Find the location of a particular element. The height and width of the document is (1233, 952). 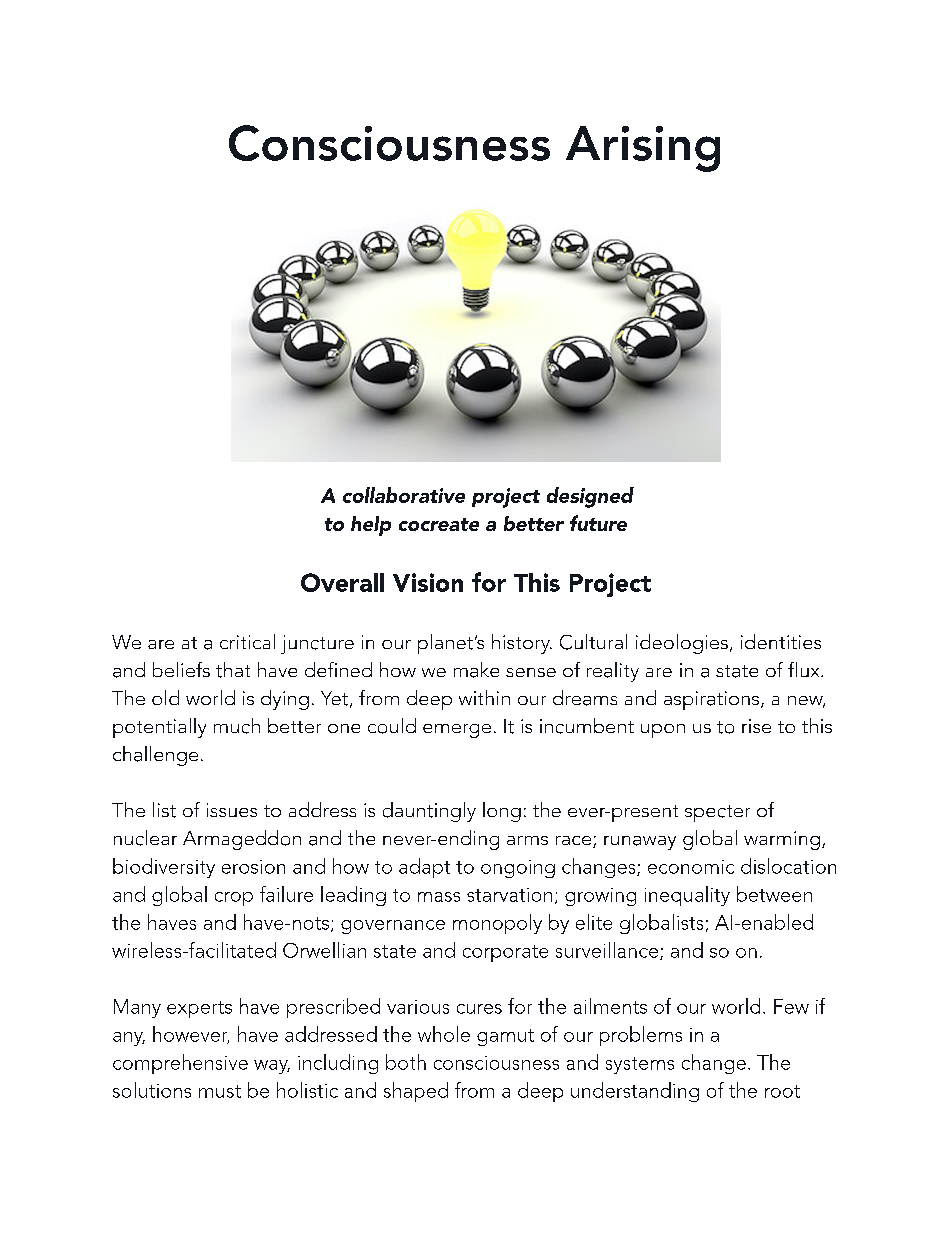

whole is located at coordinates (444, 1034).
